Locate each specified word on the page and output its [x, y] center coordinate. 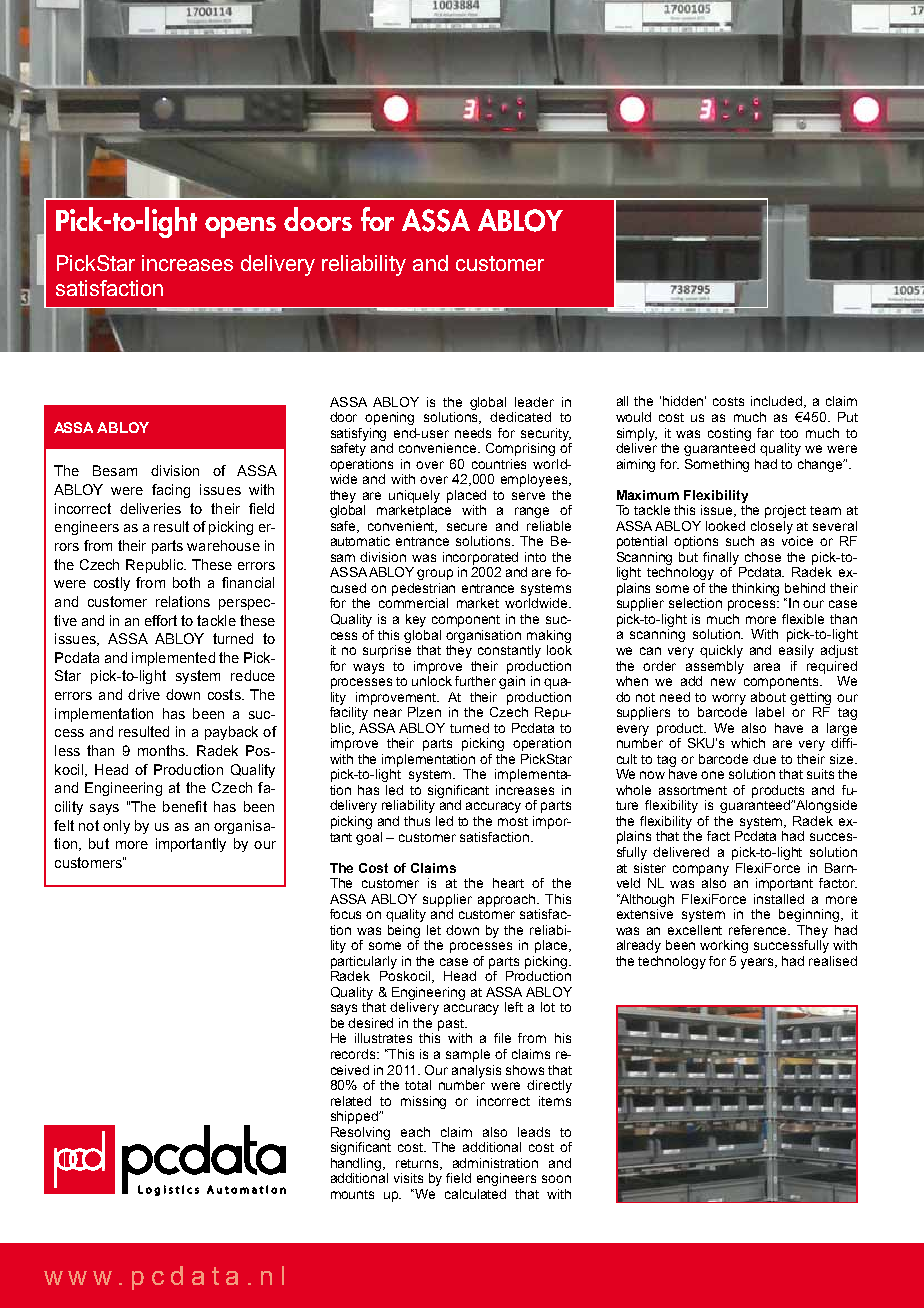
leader [534, 402]
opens [240, 227]
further [475, 681]
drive [144, 694]
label [770, 712]
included [778, 402]
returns [418, 1164]
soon [556, 1179]
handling [357, 1164]
